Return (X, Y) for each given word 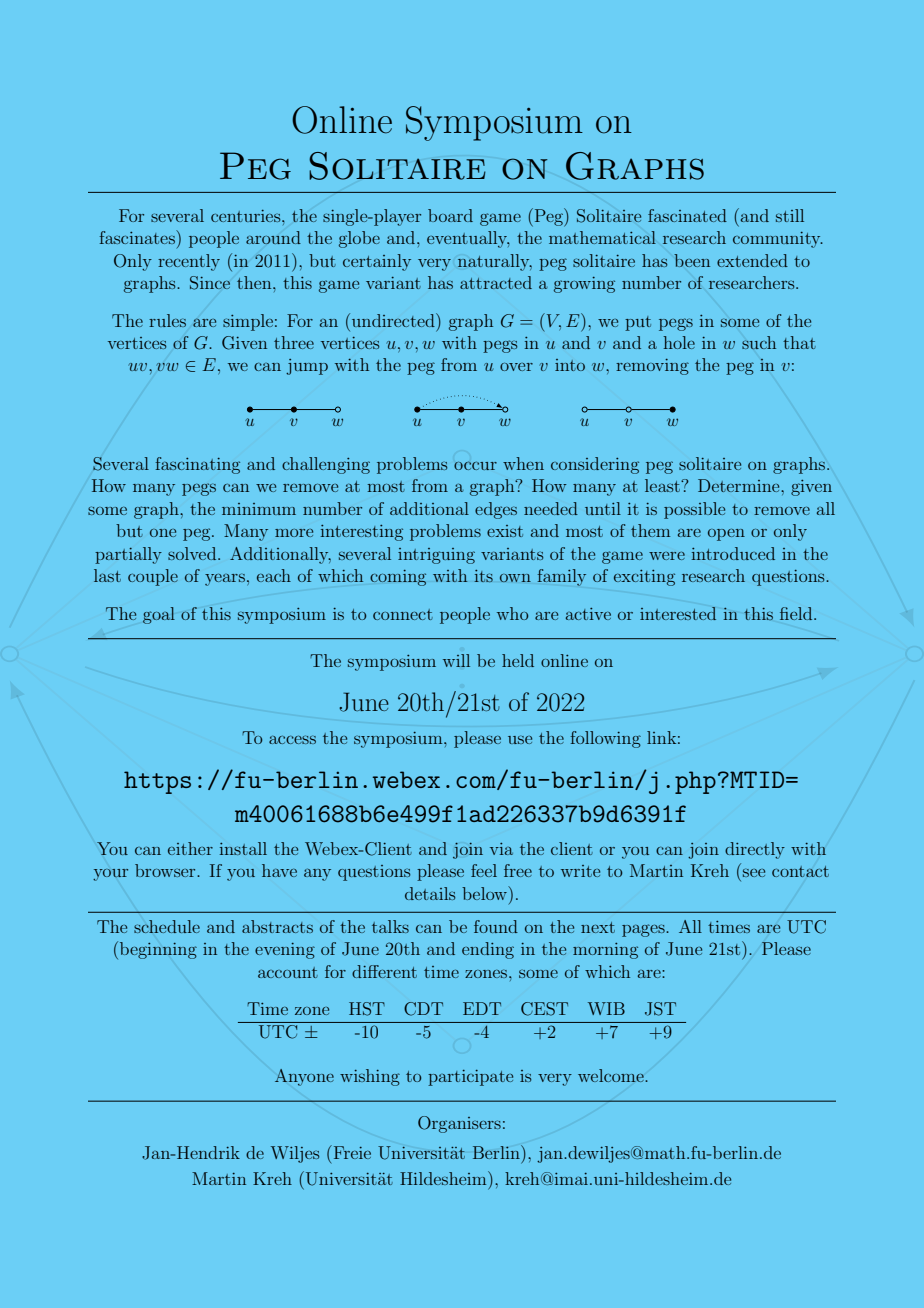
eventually (468, 239)
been (692, 260)
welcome (612, 1075)
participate (470, 1078)
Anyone (304, 1077)
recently (189, 262)
